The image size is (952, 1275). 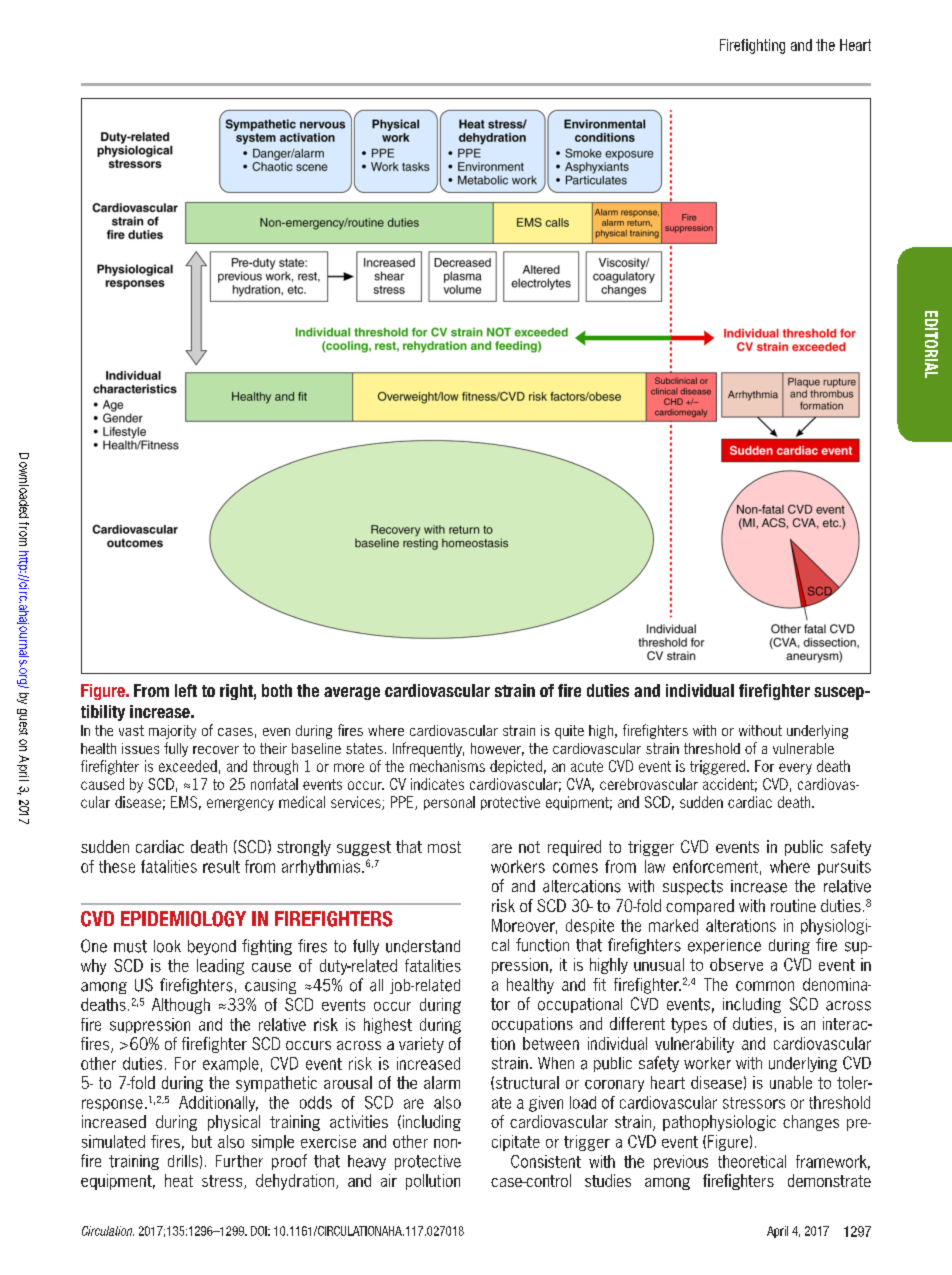 I want to click on unable, so click(x=791, y=1082).
